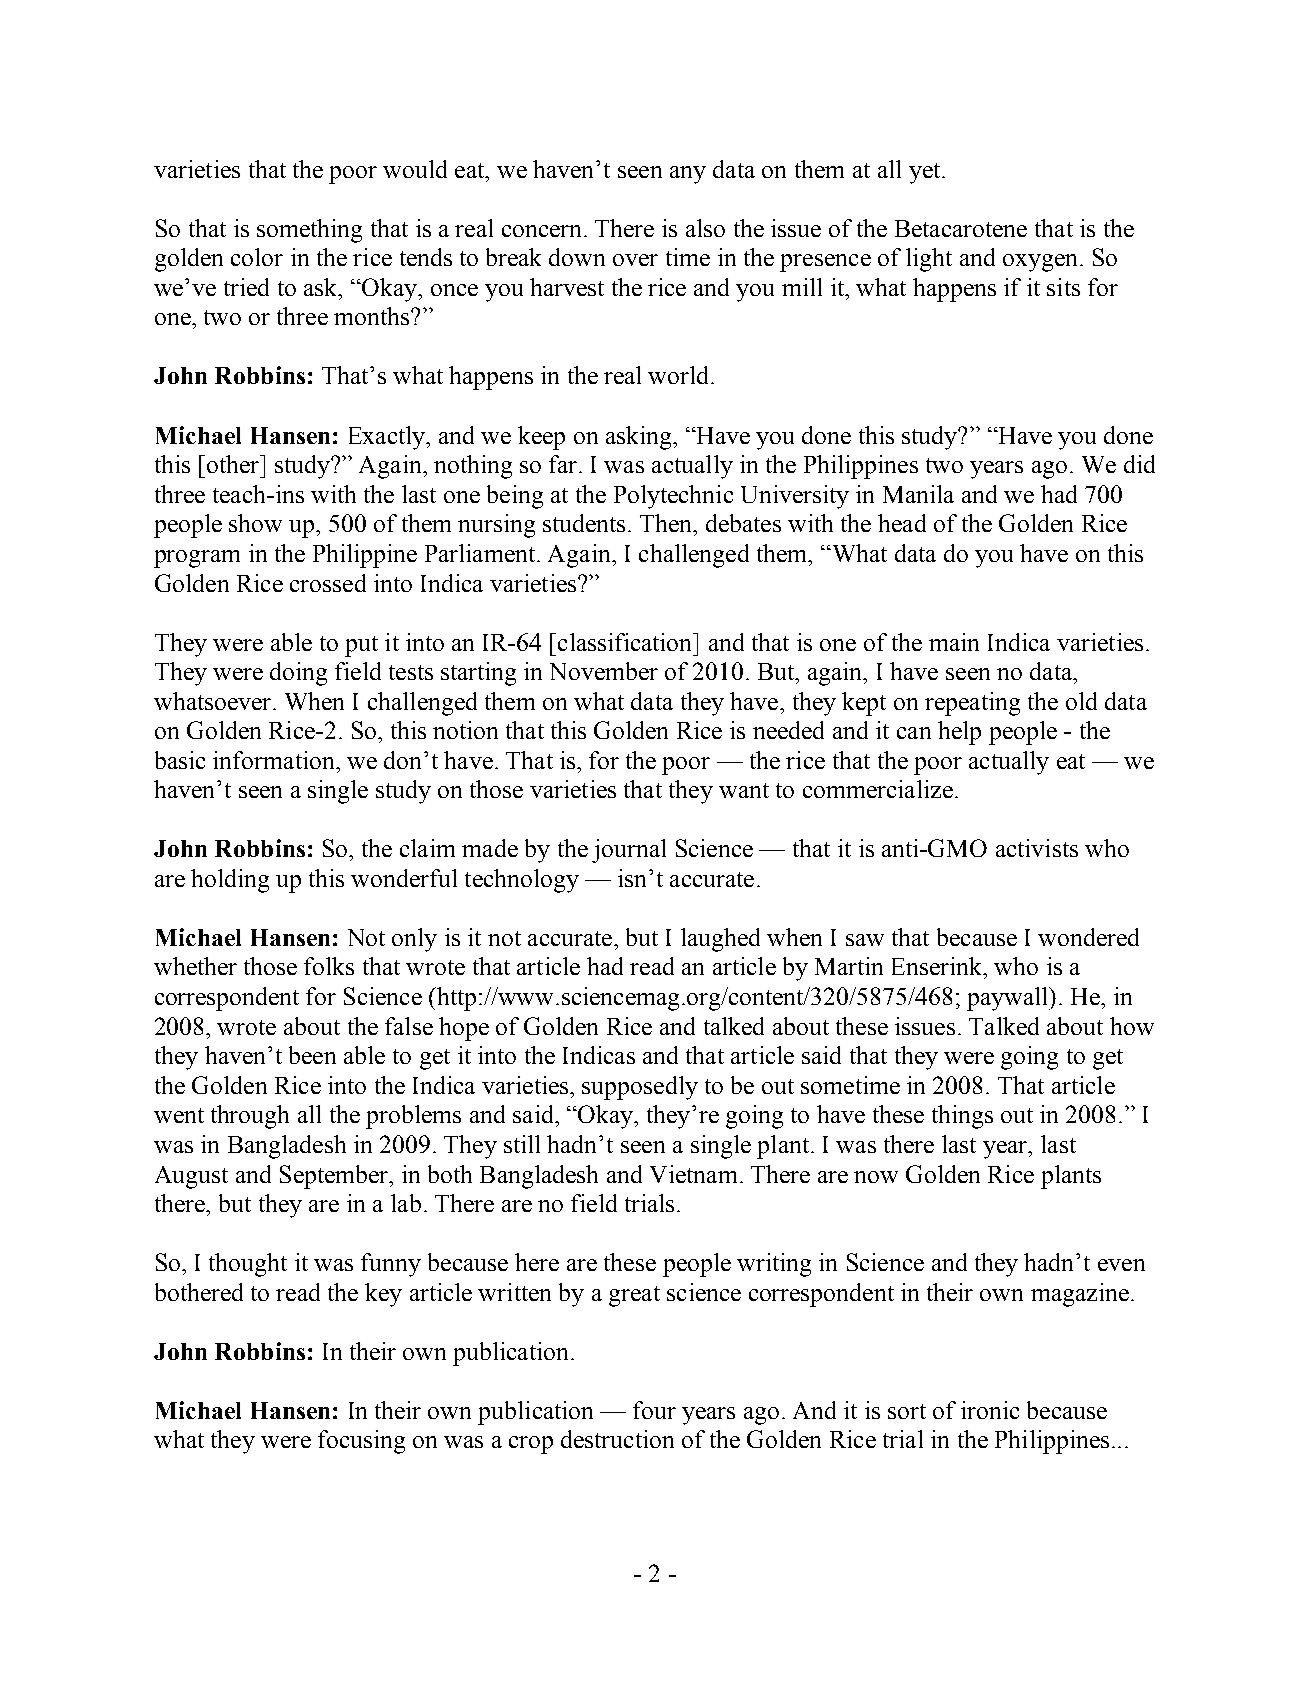 The height and width of the image is (1696, 1310). What do you see at coordinates (255, 523) in the image?
I see `show` at bounding box center [255, 523].
